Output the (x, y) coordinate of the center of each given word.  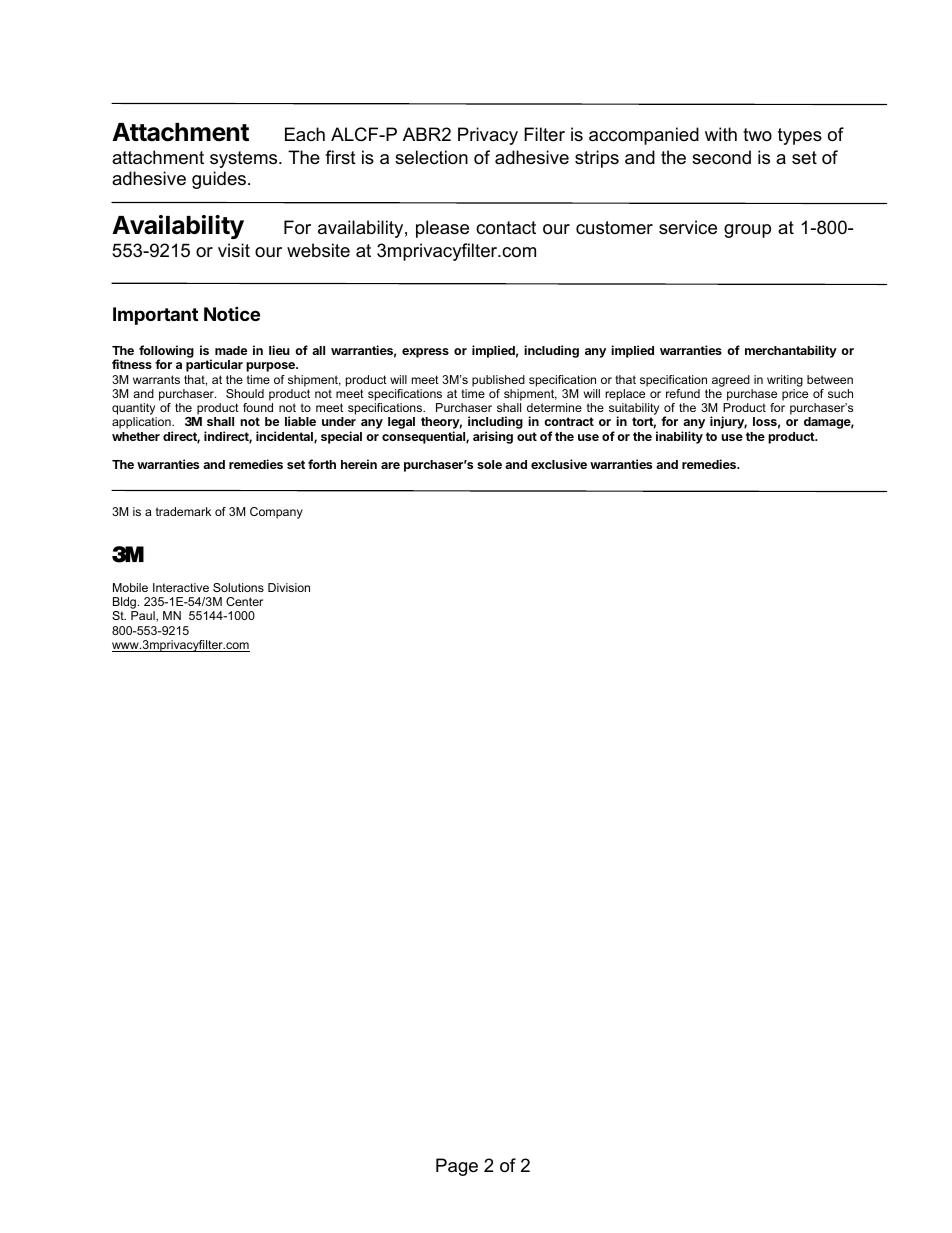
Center (244, 601)
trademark (183, 511)
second (721, 157)
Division (289, 587)
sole (489, 464)
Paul (144, 616)
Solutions (238, 587)
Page (457, 1167)
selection (431, 157)
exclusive (559, 464)
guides (219, 180)
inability (679, 437)
